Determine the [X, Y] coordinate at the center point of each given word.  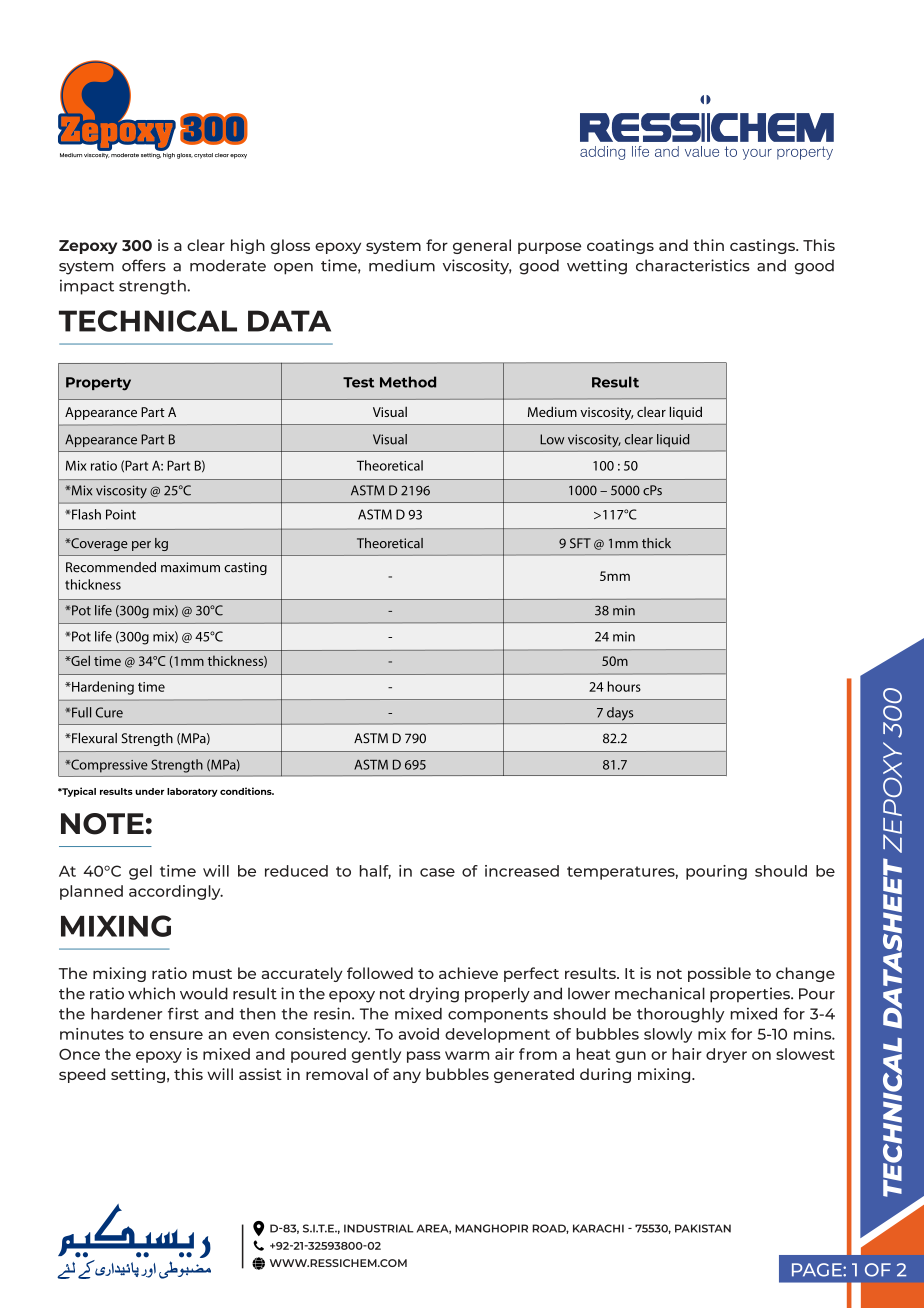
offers [144, 265]
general [482, 246]
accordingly [176, 892]
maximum [190, 567]
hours [624, 686]
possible [719, 974]
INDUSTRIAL [379, 1228]
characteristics [693, 265]
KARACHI [598, 1228]
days [620, 714]
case [437, 872]
